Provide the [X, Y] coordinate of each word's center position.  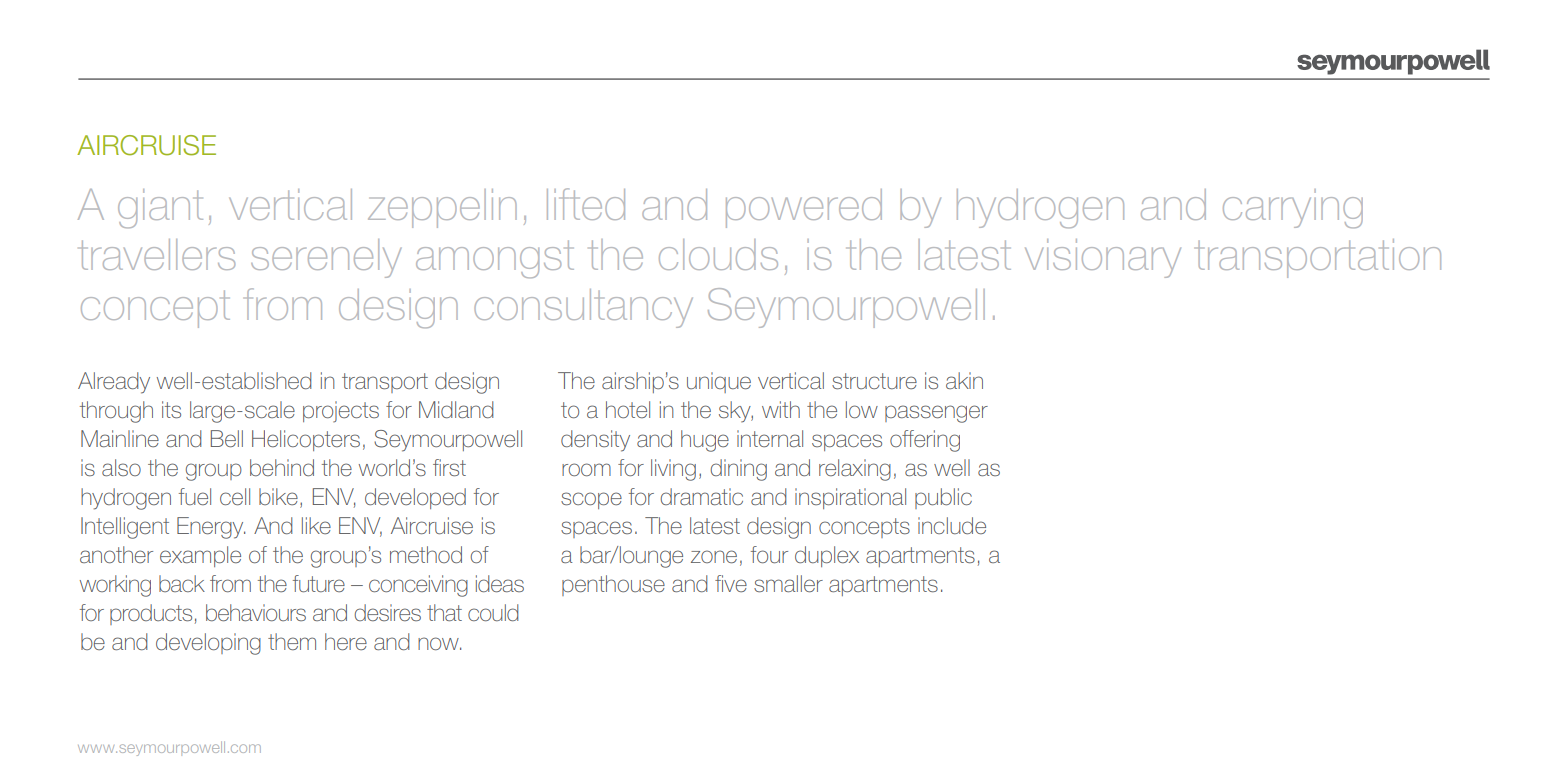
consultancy [583, 308]
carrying [1293, 208]
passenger [936, 414]
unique [719, 382]
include [952, 525]
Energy [211, 528]
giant [160, 208]
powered [804, 208]
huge [705, 441]
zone [714, 556]
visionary [1103, 258]
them [292, 641]
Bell [227, 438]
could [493, 612]
